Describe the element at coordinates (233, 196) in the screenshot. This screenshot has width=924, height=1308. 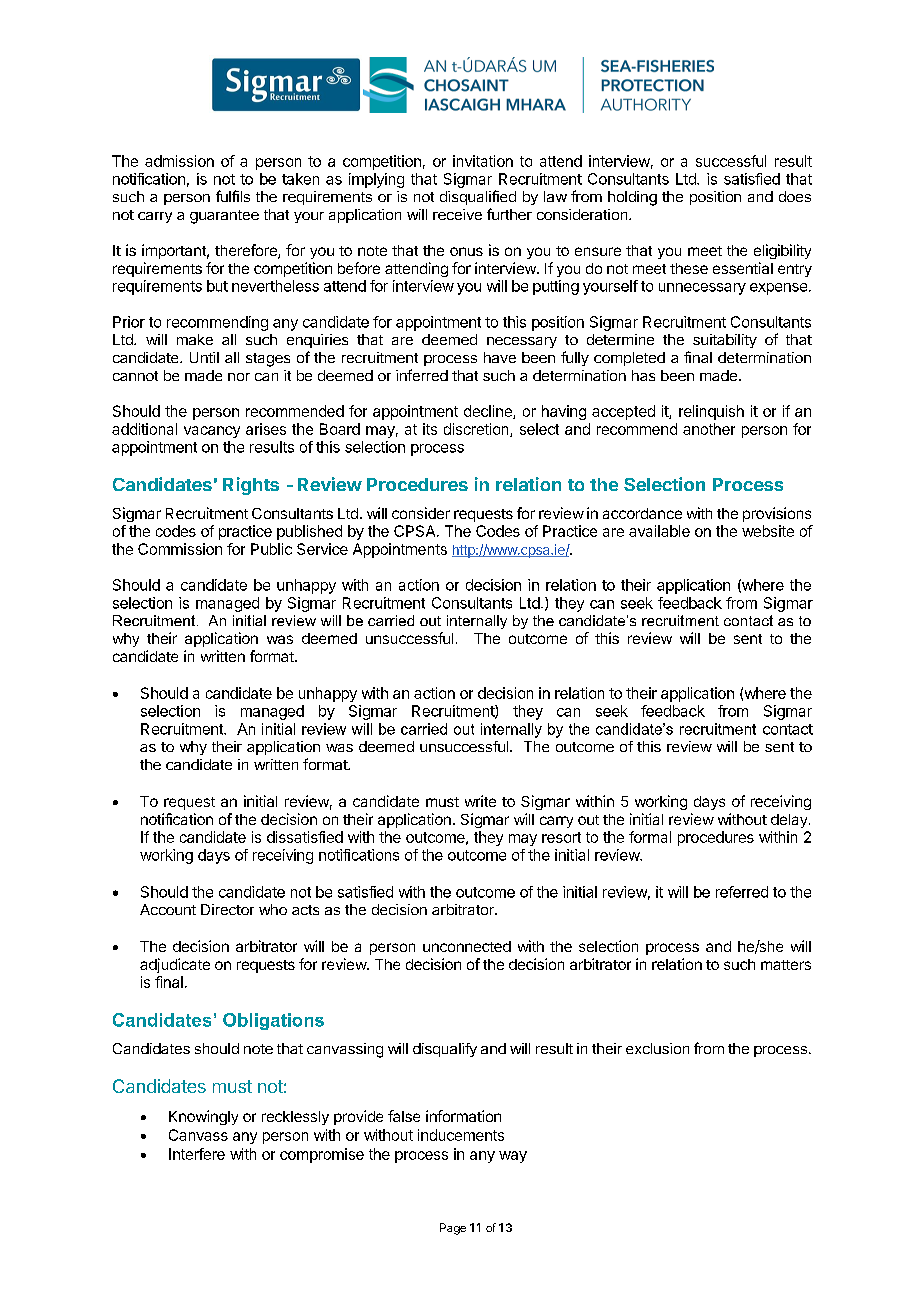
I see `fulfils` at that location.
